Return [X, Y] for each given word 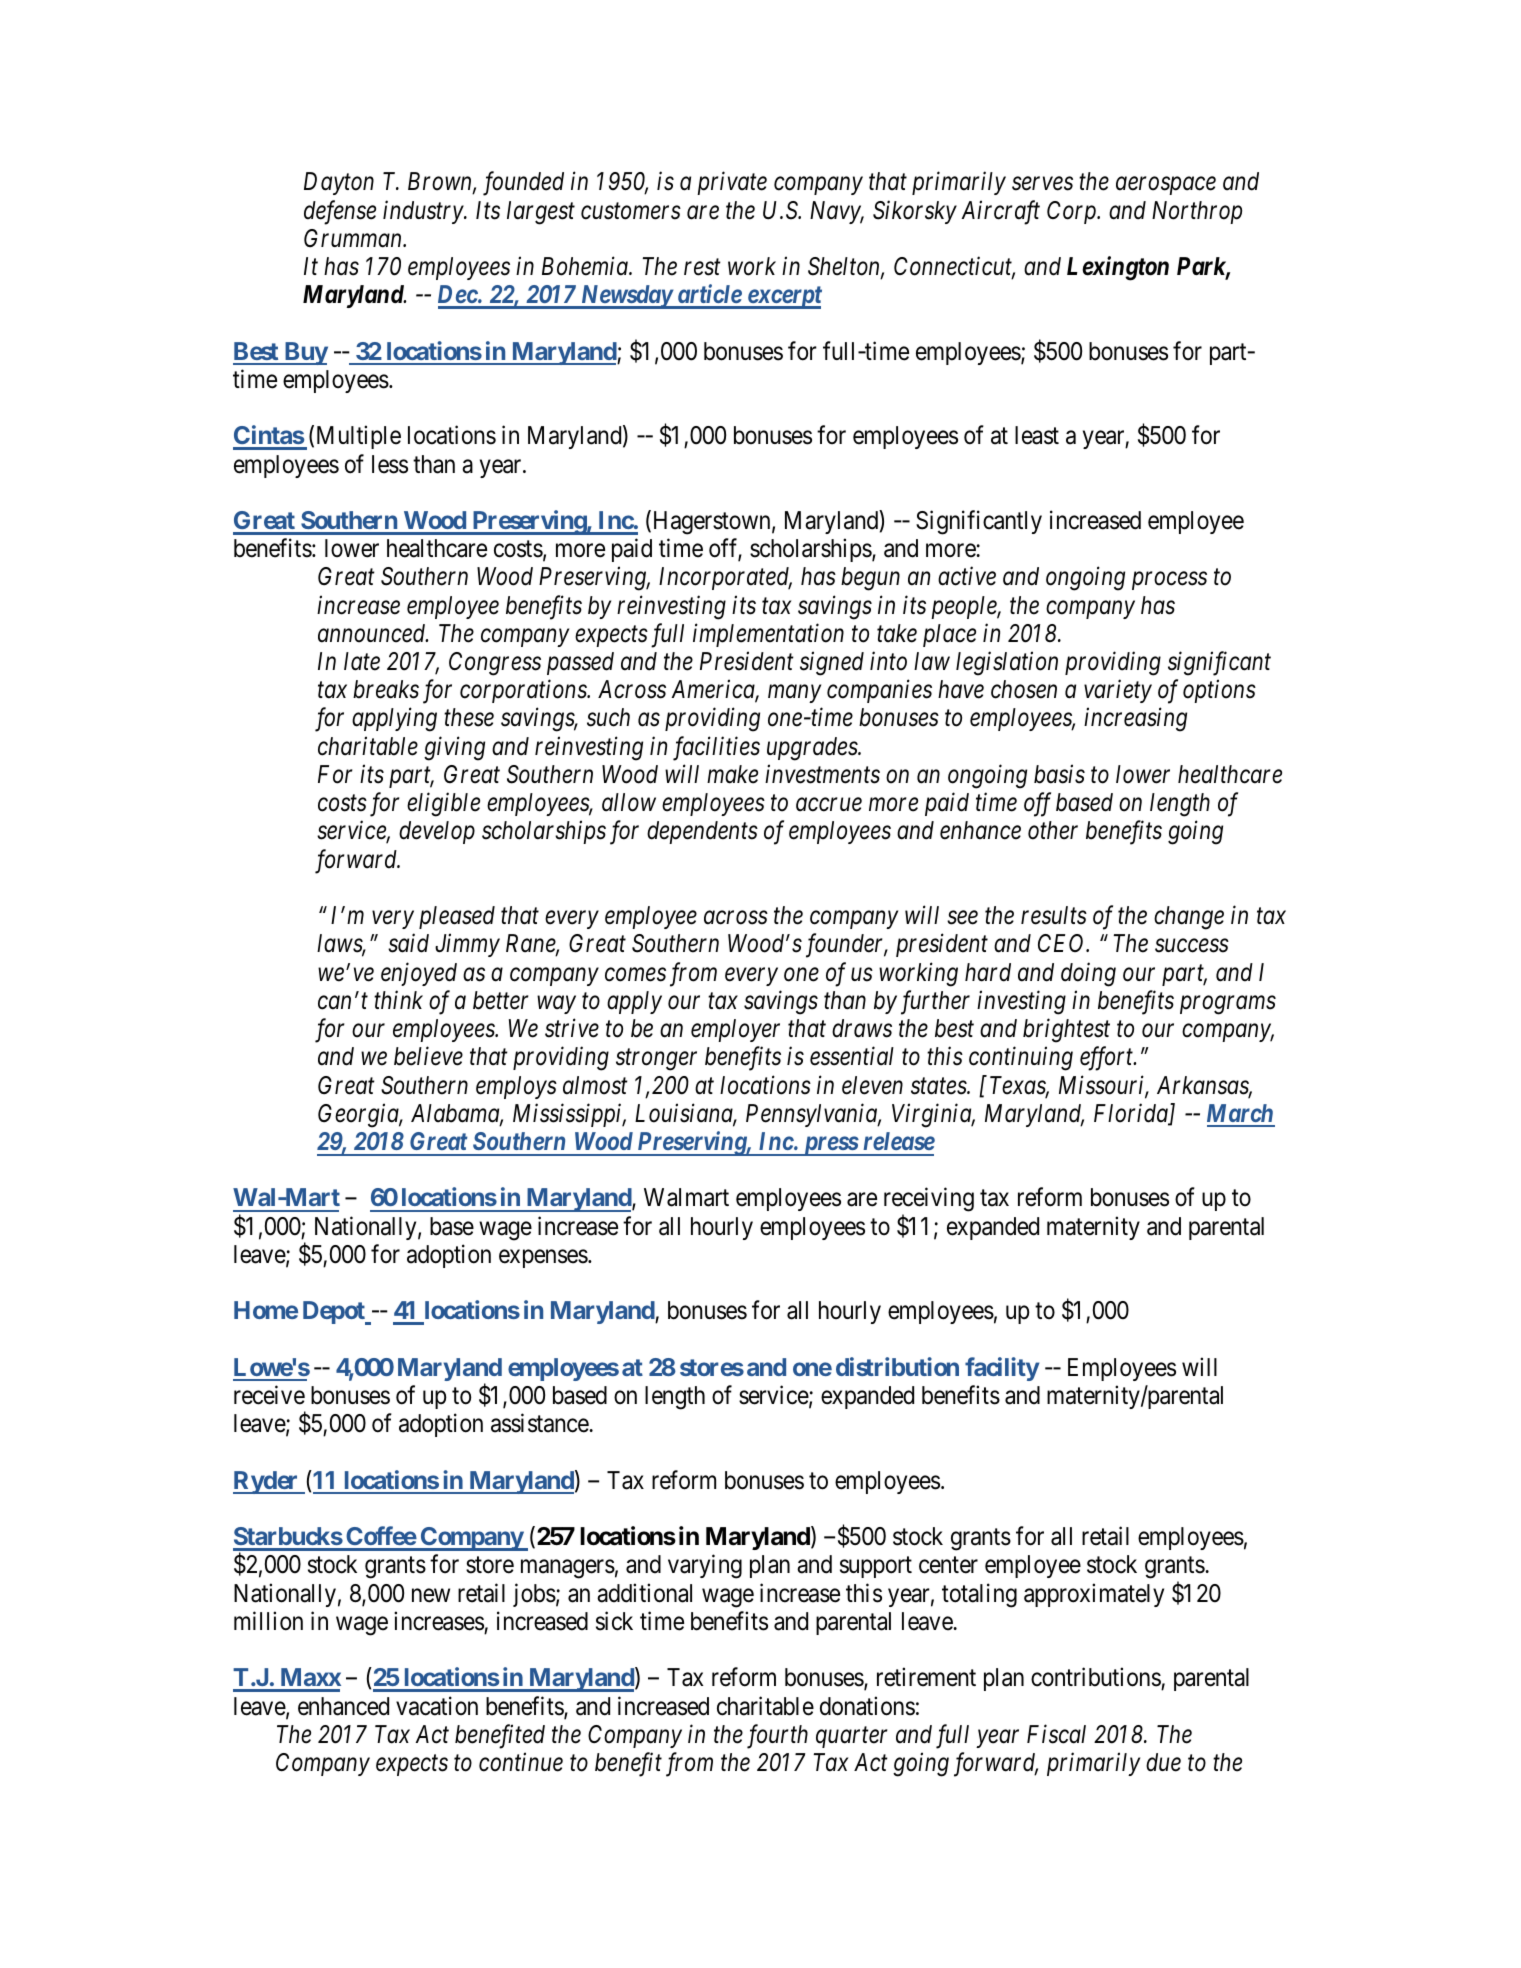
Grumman [354, 238]
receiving [929, 1201]
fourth [777, 1736]
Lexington [1118, 268]
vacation [437, 1706]
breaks [386, 689]
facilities [716, 748]
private [732, 183]
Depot [335, 1313]
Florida [1132, 1114]
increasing [1135, 720]
